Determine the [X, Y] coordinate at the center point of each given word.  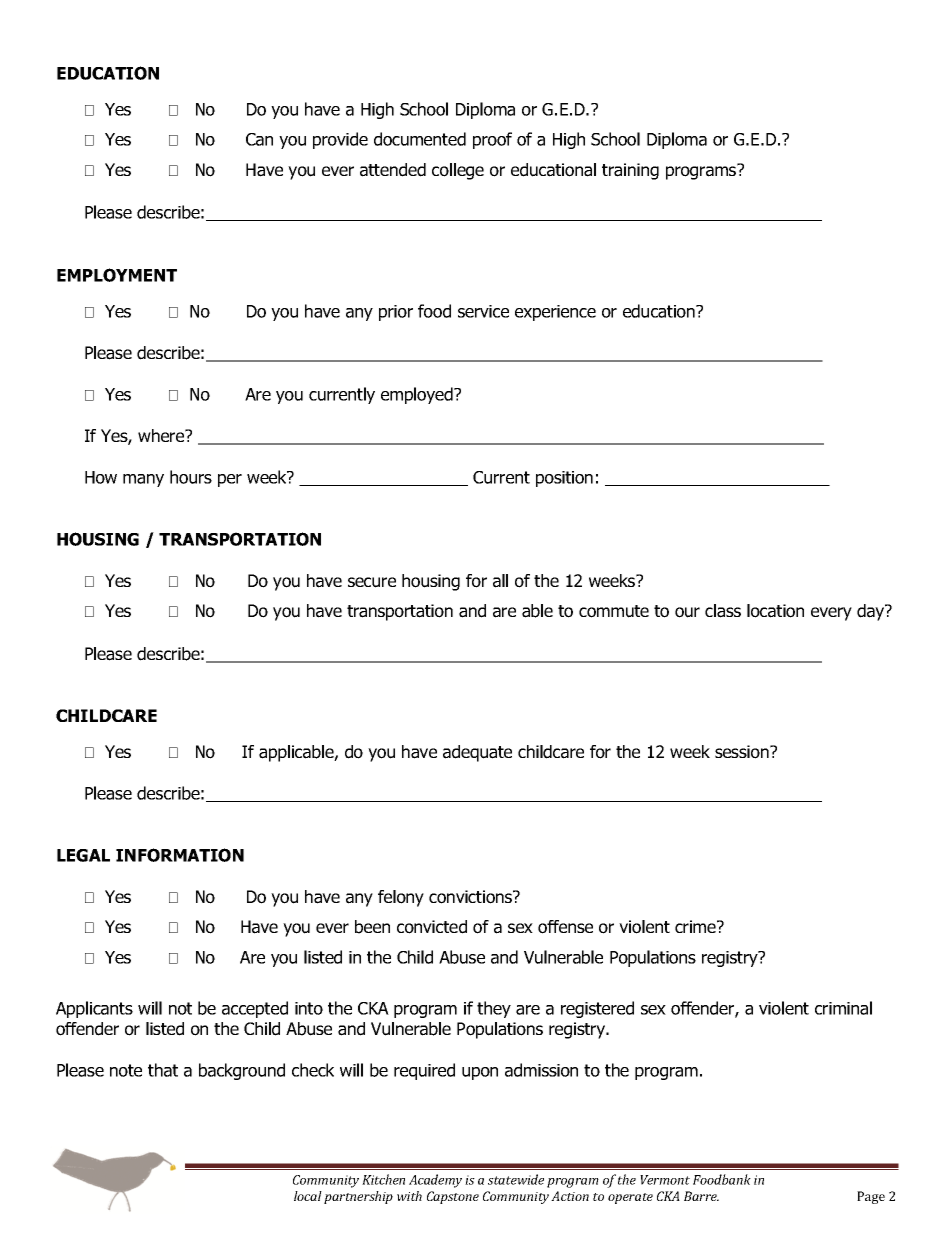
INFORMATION [180, 855]
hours [191, 477]
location [775, 611]
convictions [472, 897]
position [564, 479]
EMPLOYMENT [117, 275]
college [458, 171]
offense [565, 927]
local [308, 1196]
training [630, 171]
